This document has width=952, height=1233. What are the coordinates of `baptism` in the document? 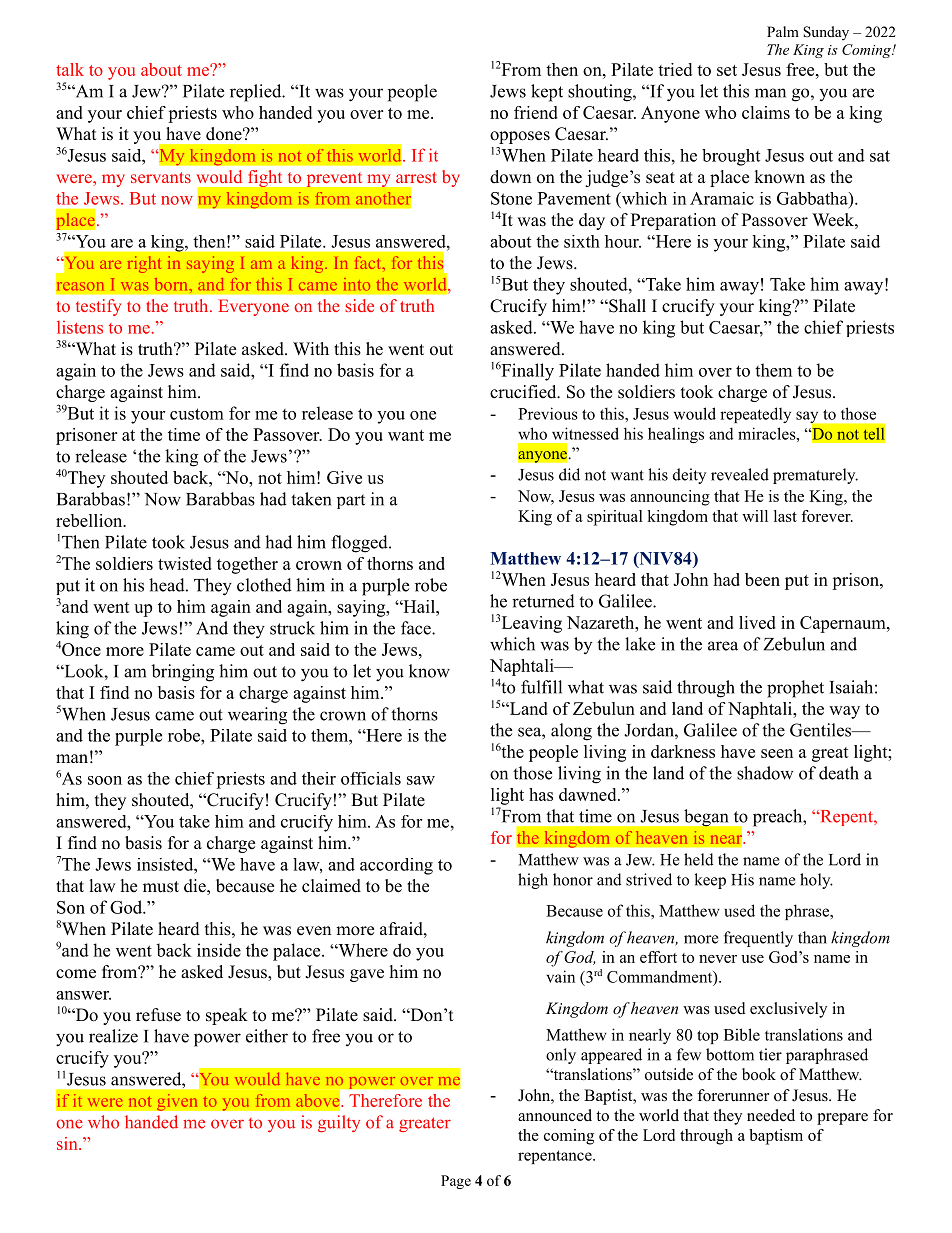 It's located at (776, 1137).
